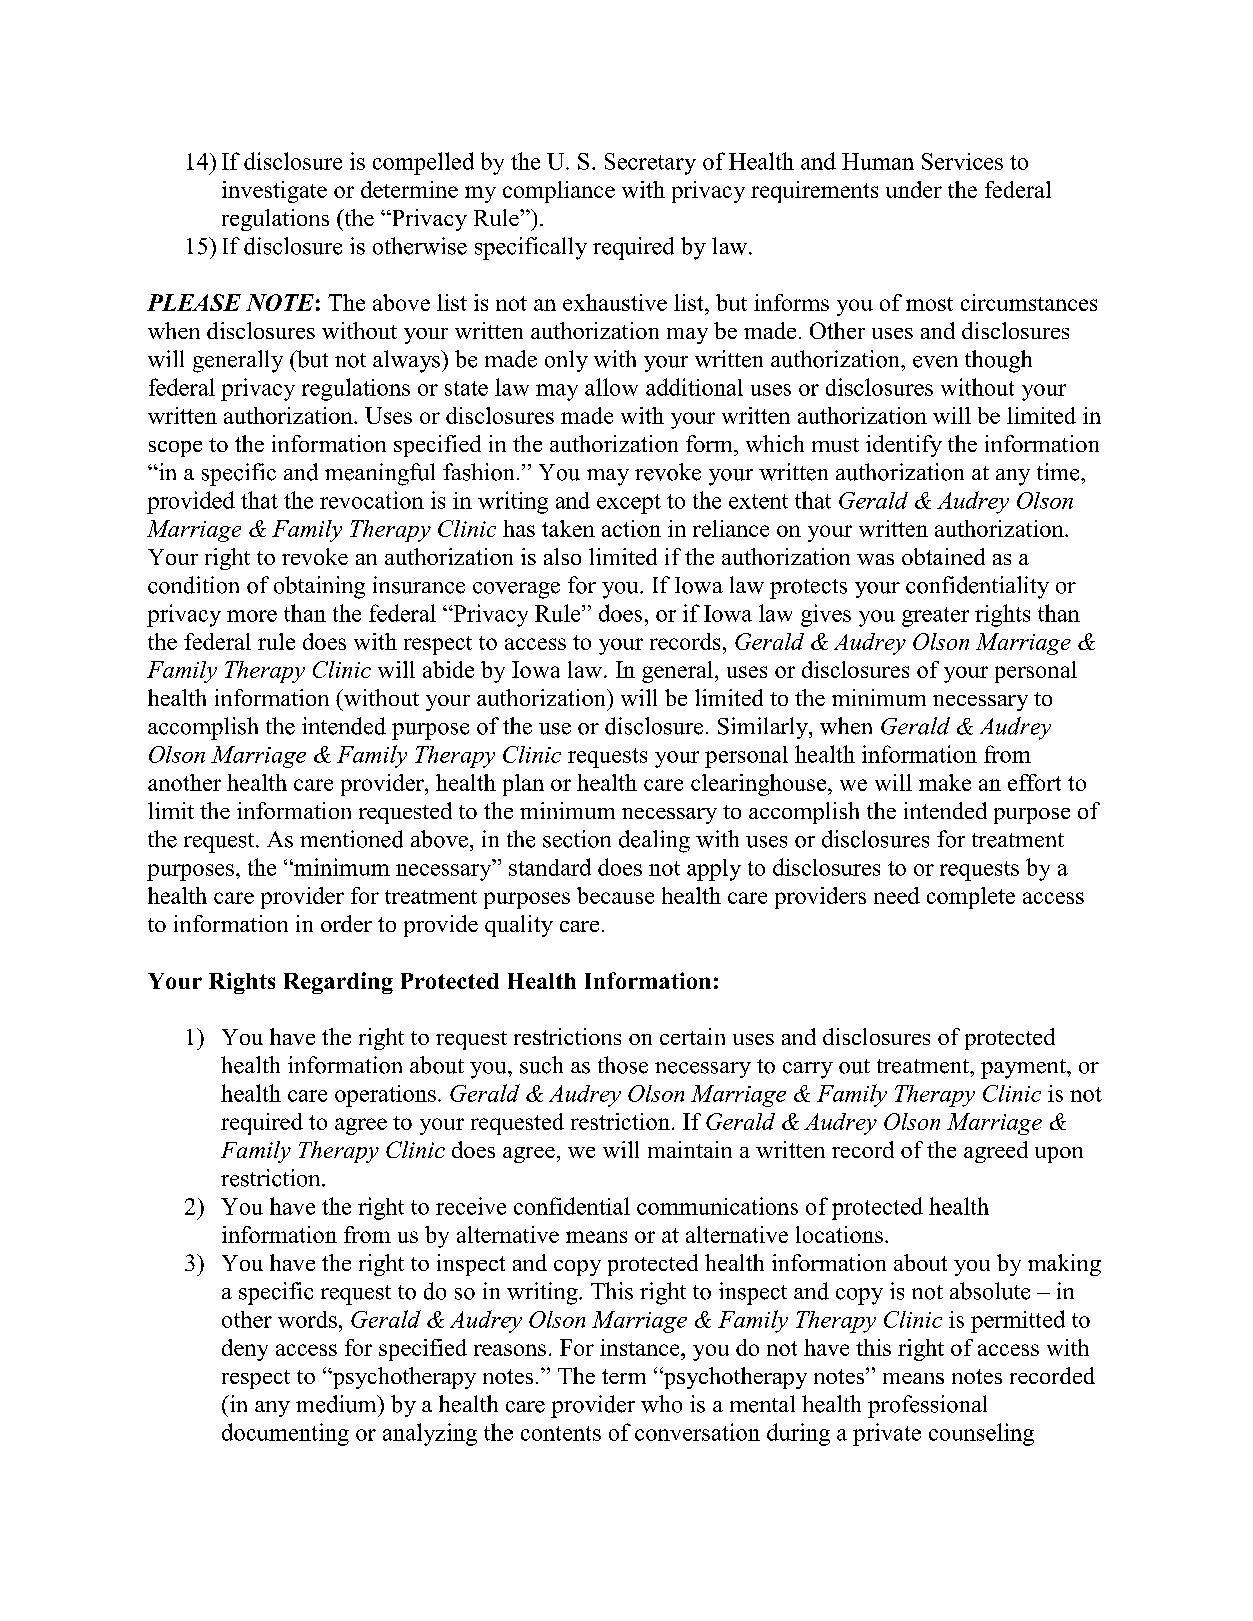  What do you see at coordinates (654, 841) in the screenshot?
I see `dealing` at bounding box center [654, 841].
